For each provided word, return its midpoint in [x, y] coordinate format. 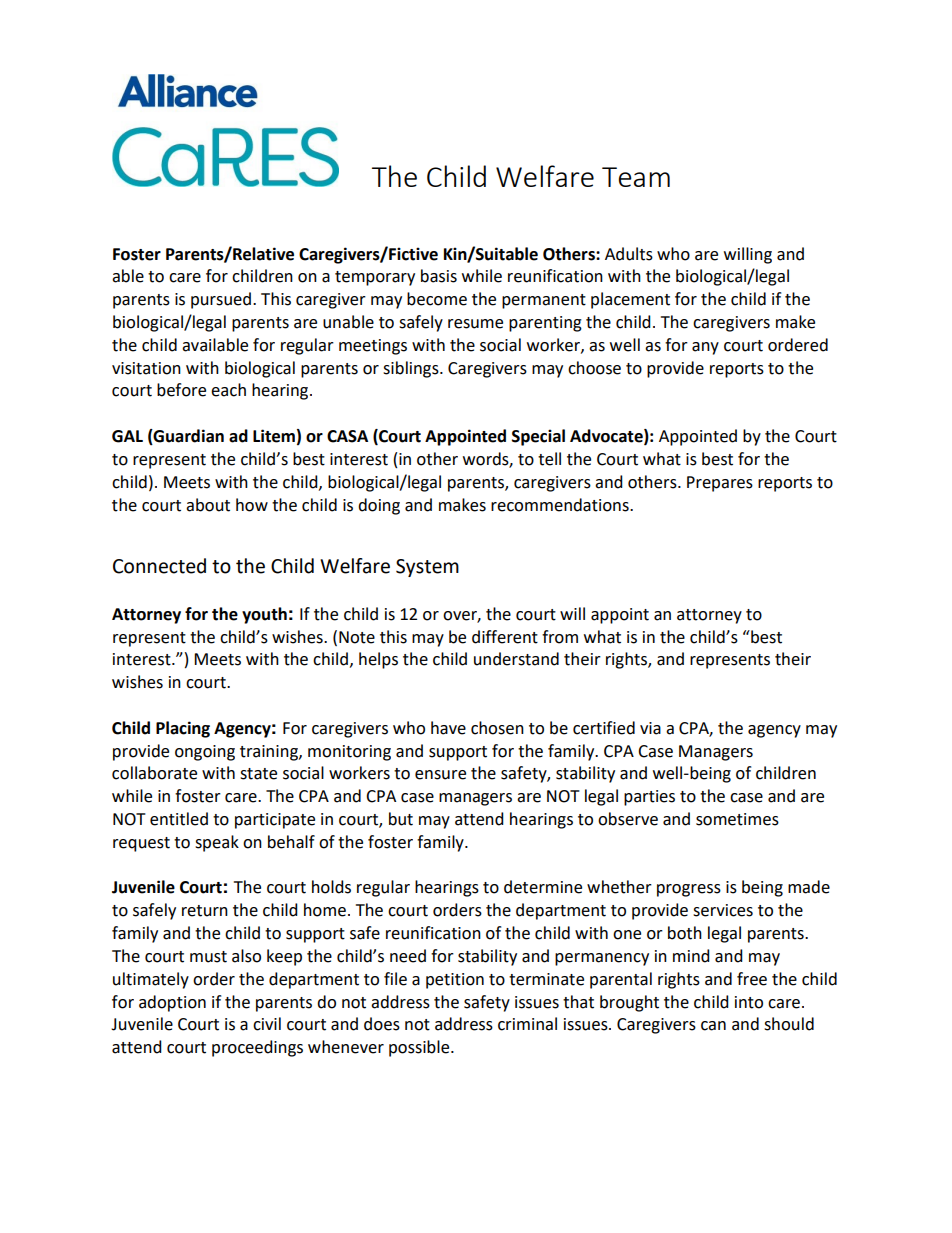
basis [439, 276]
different [505, 637]
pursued [221, 300]
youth [264, 615]
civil [267, 1024]
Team [636, 177]
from [560, 637]
